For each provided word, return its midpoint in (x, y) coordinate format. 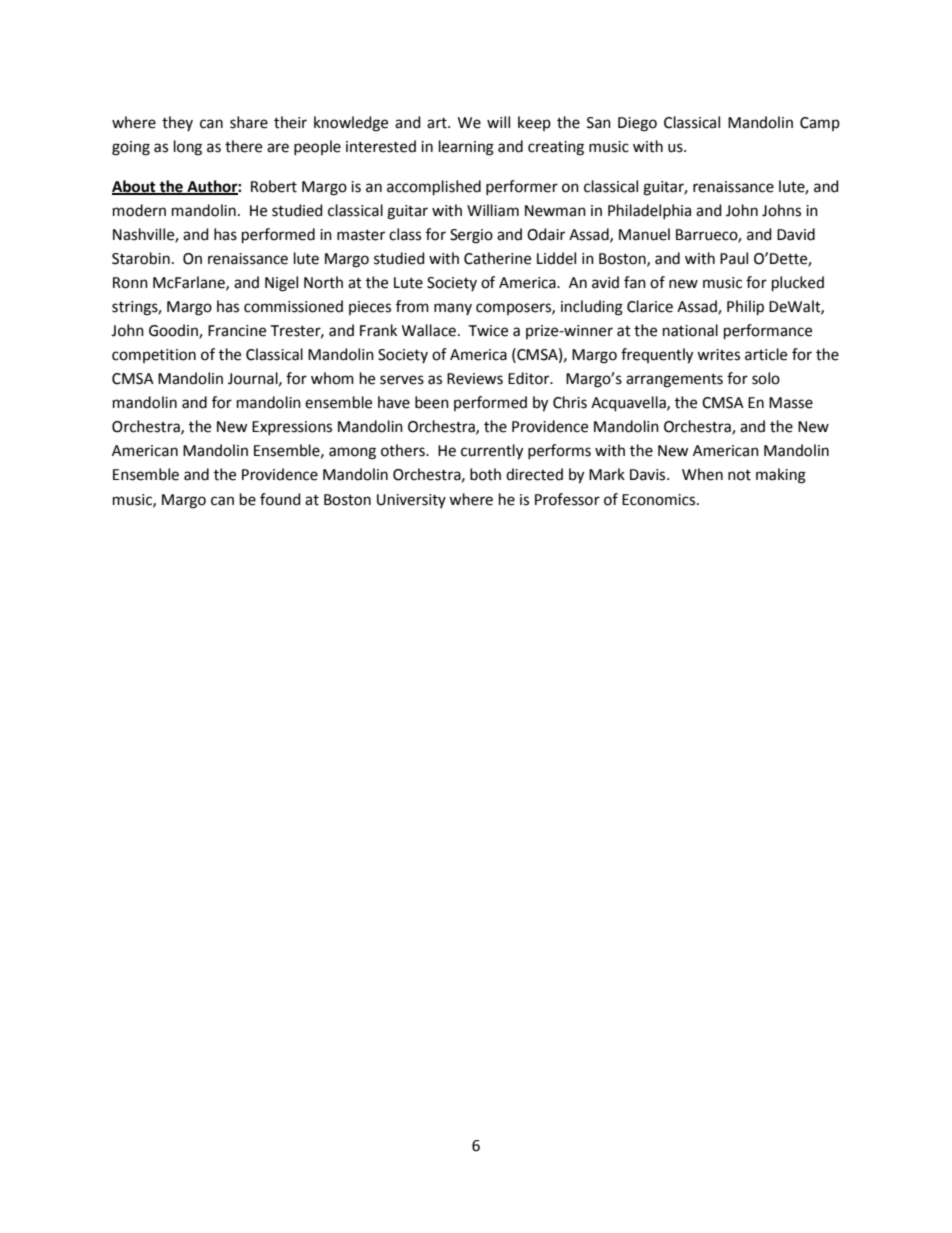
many (453, 309)
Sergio (471, 236)
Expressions (292, 428)
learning (466, 148)
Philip (745, 307)
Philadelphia (649, 211)
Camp (820, 124)
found (280, 499)
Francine (237, 331)
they (177, 123)
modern (139, 210)
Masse (791, 403)
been (432, 402)
